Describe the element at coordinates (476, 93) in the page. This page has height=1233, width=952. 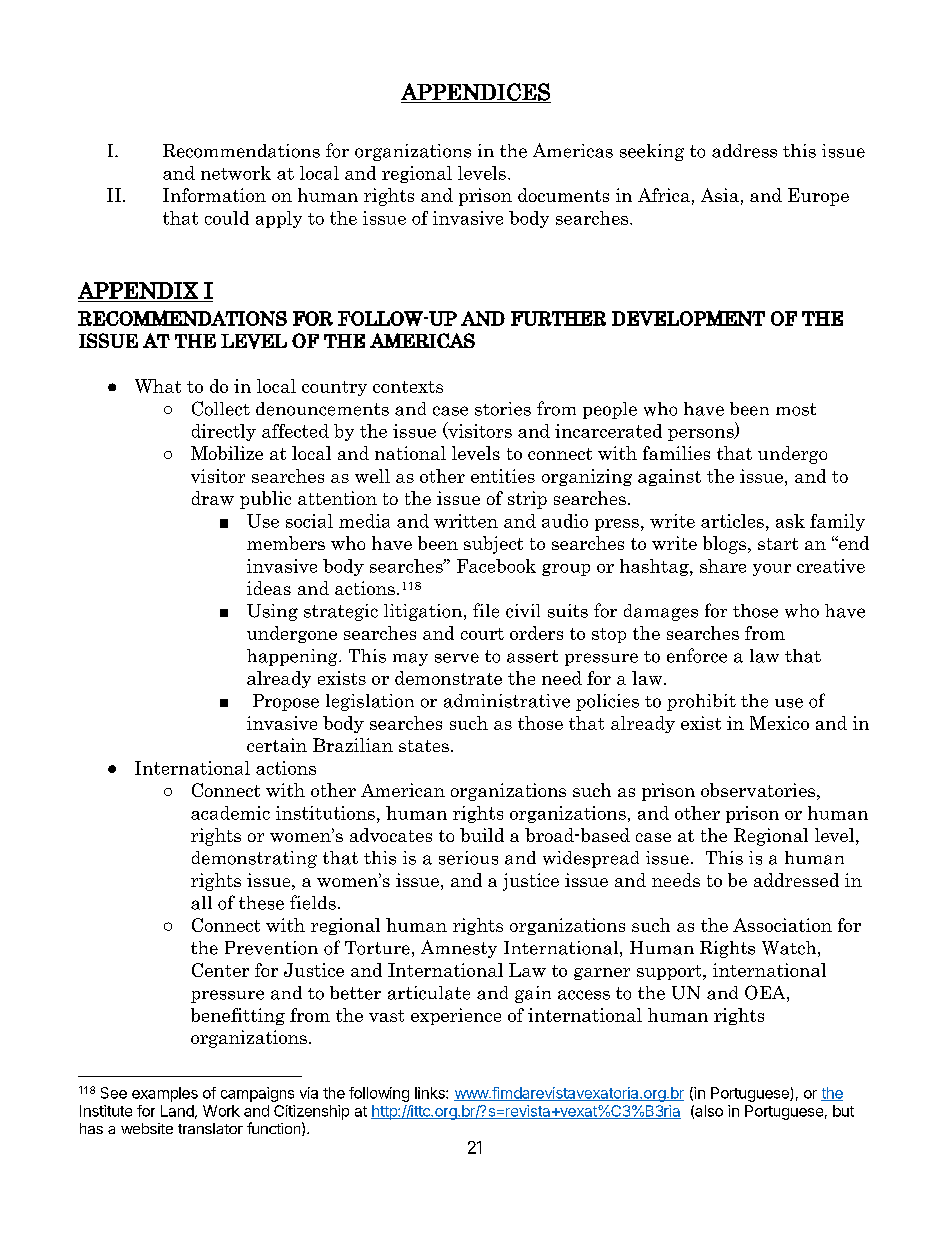
I see `APPENDICES` at that location.
